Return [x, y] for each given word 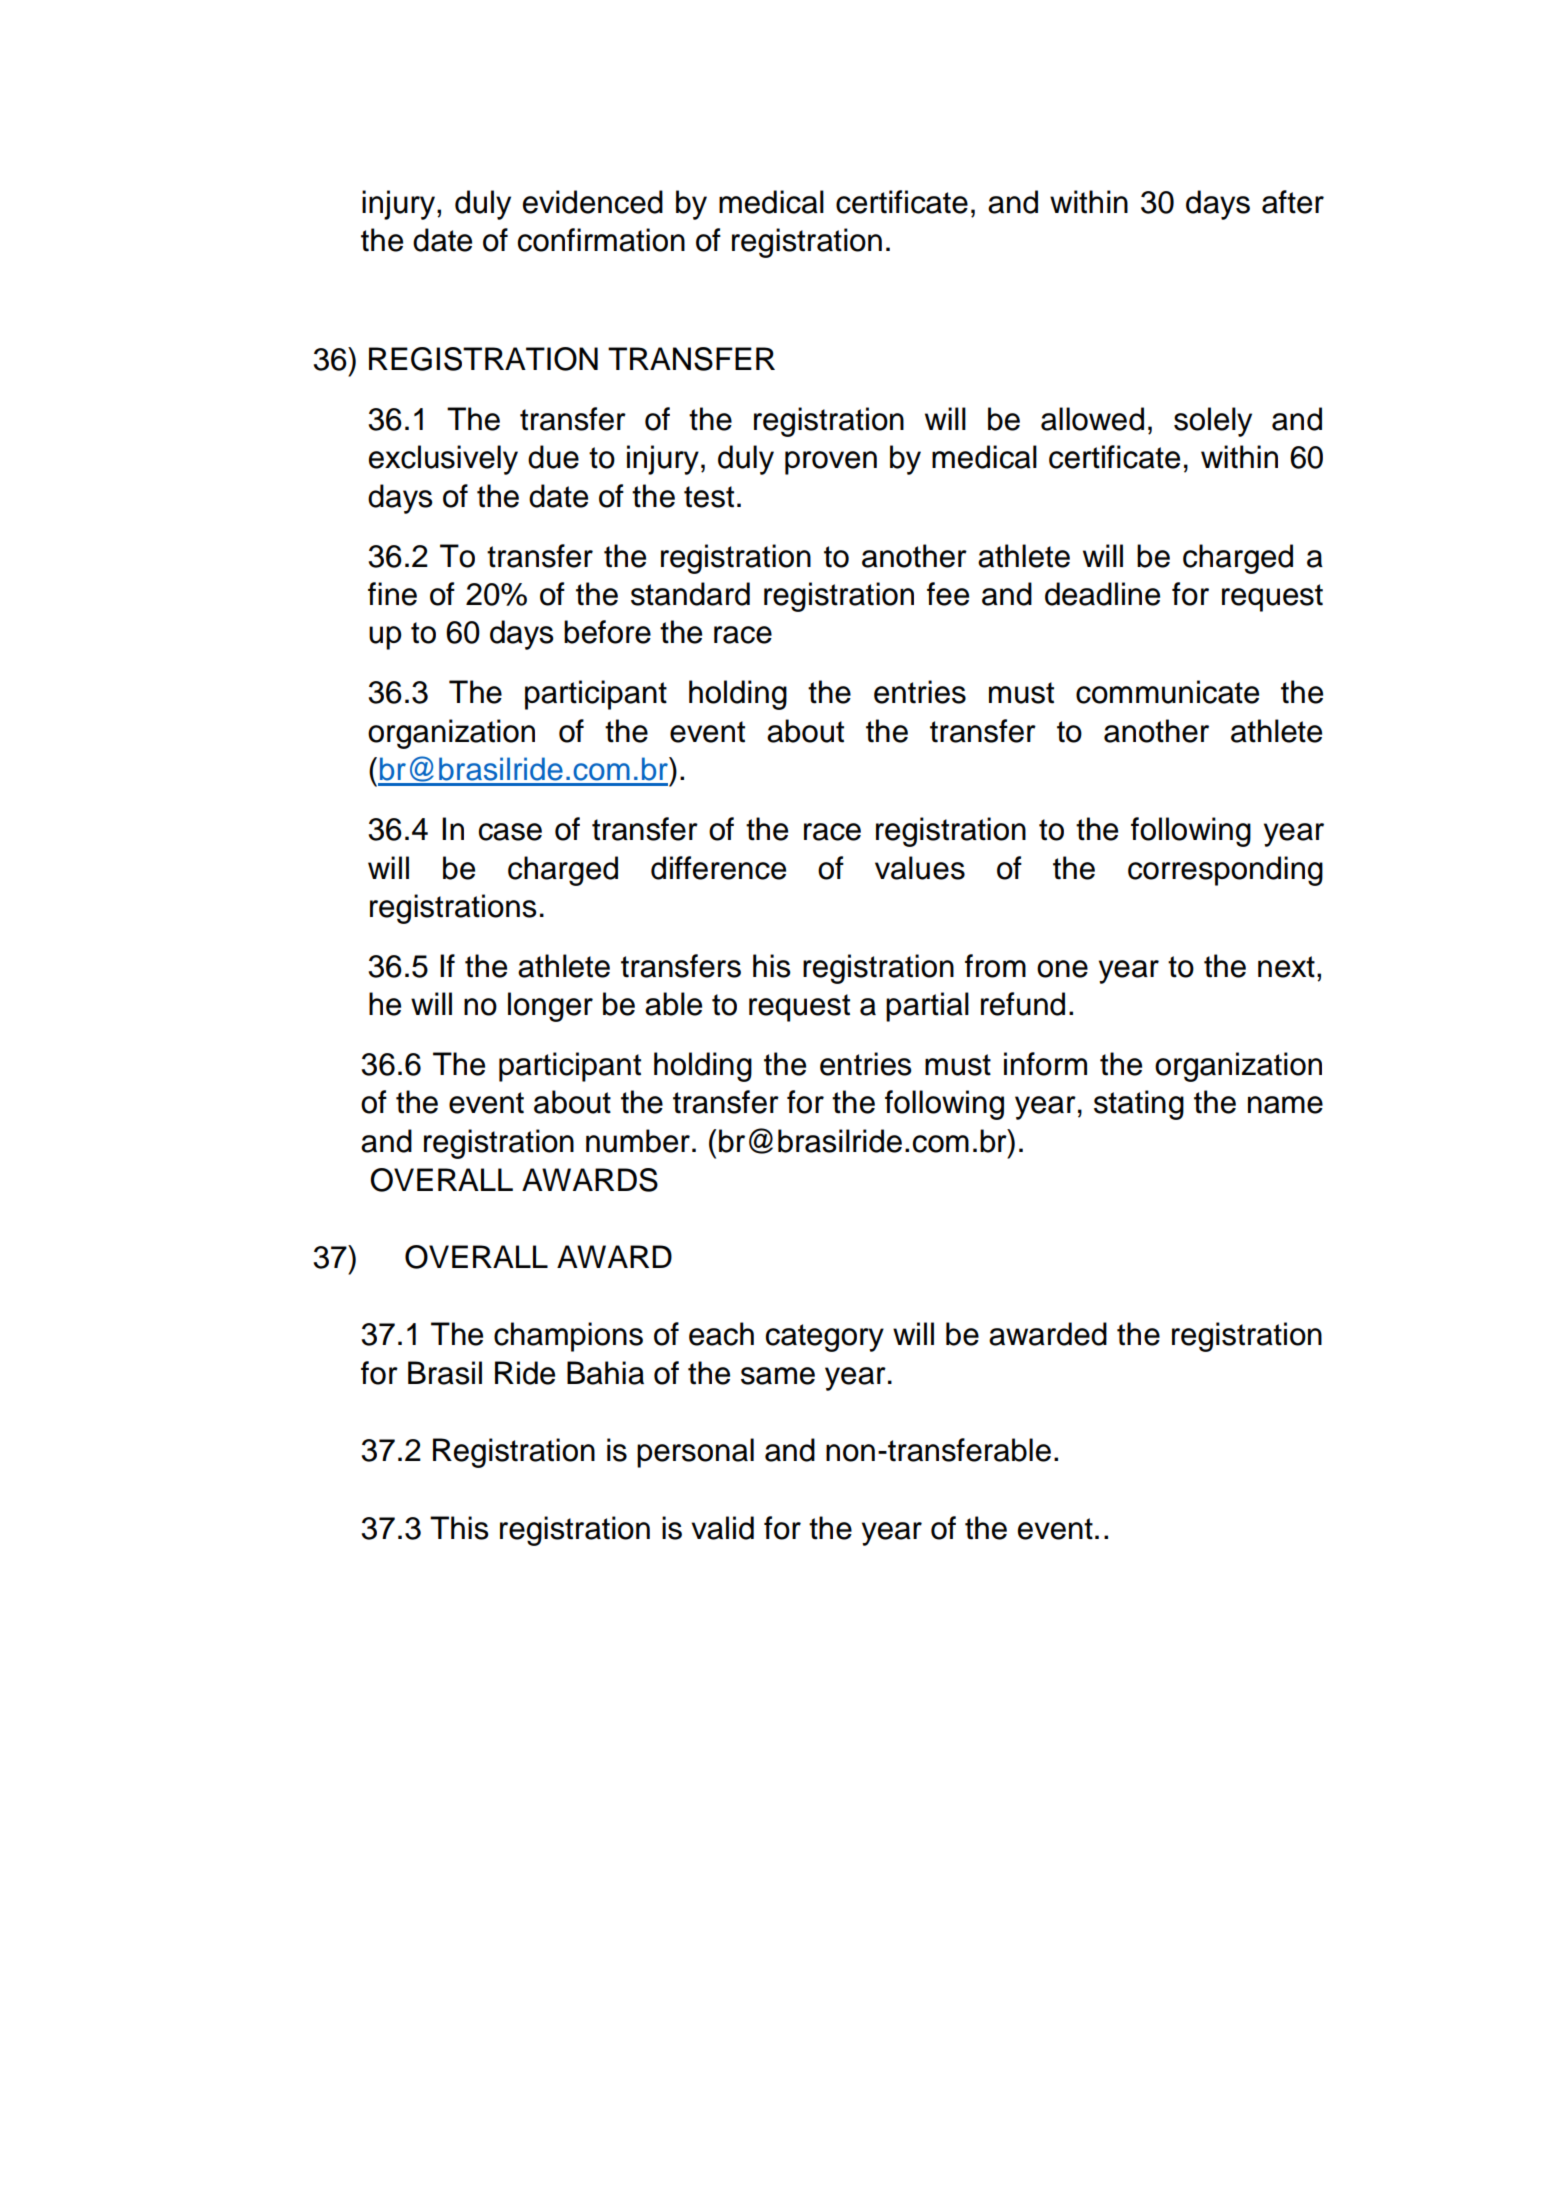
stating [1139, 1105]
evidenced [593, 202]
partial [927, 1007]
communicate [1167, 692]
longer [550, 1007]
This [459, 1528]
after [1293, 202]
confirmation [601, 240]
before [607, 632]
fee [948, 594]
